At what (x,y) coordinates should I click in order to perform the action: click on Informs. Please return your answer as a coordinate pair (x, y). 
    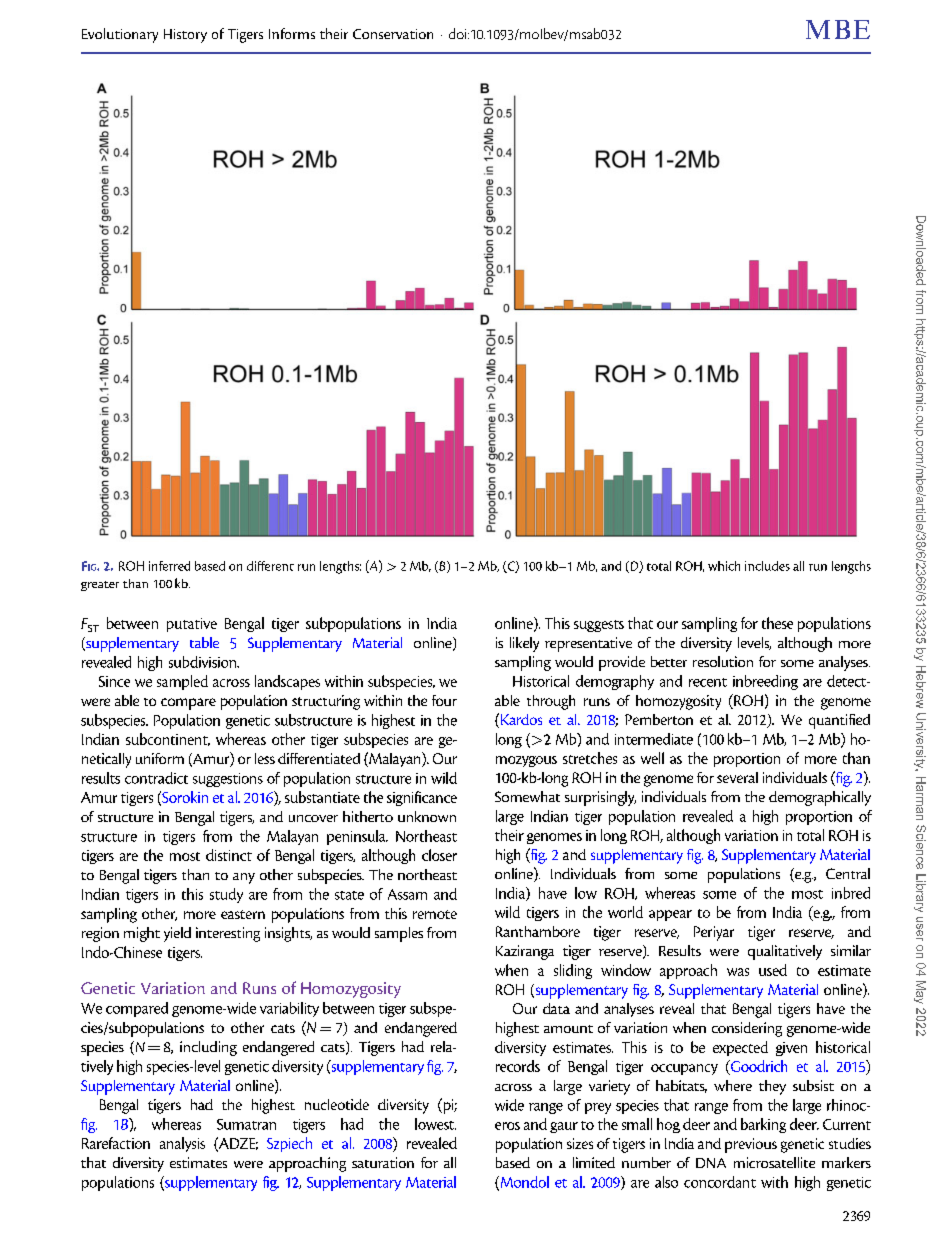
    Looking at the image, I should click on (292, 33).
